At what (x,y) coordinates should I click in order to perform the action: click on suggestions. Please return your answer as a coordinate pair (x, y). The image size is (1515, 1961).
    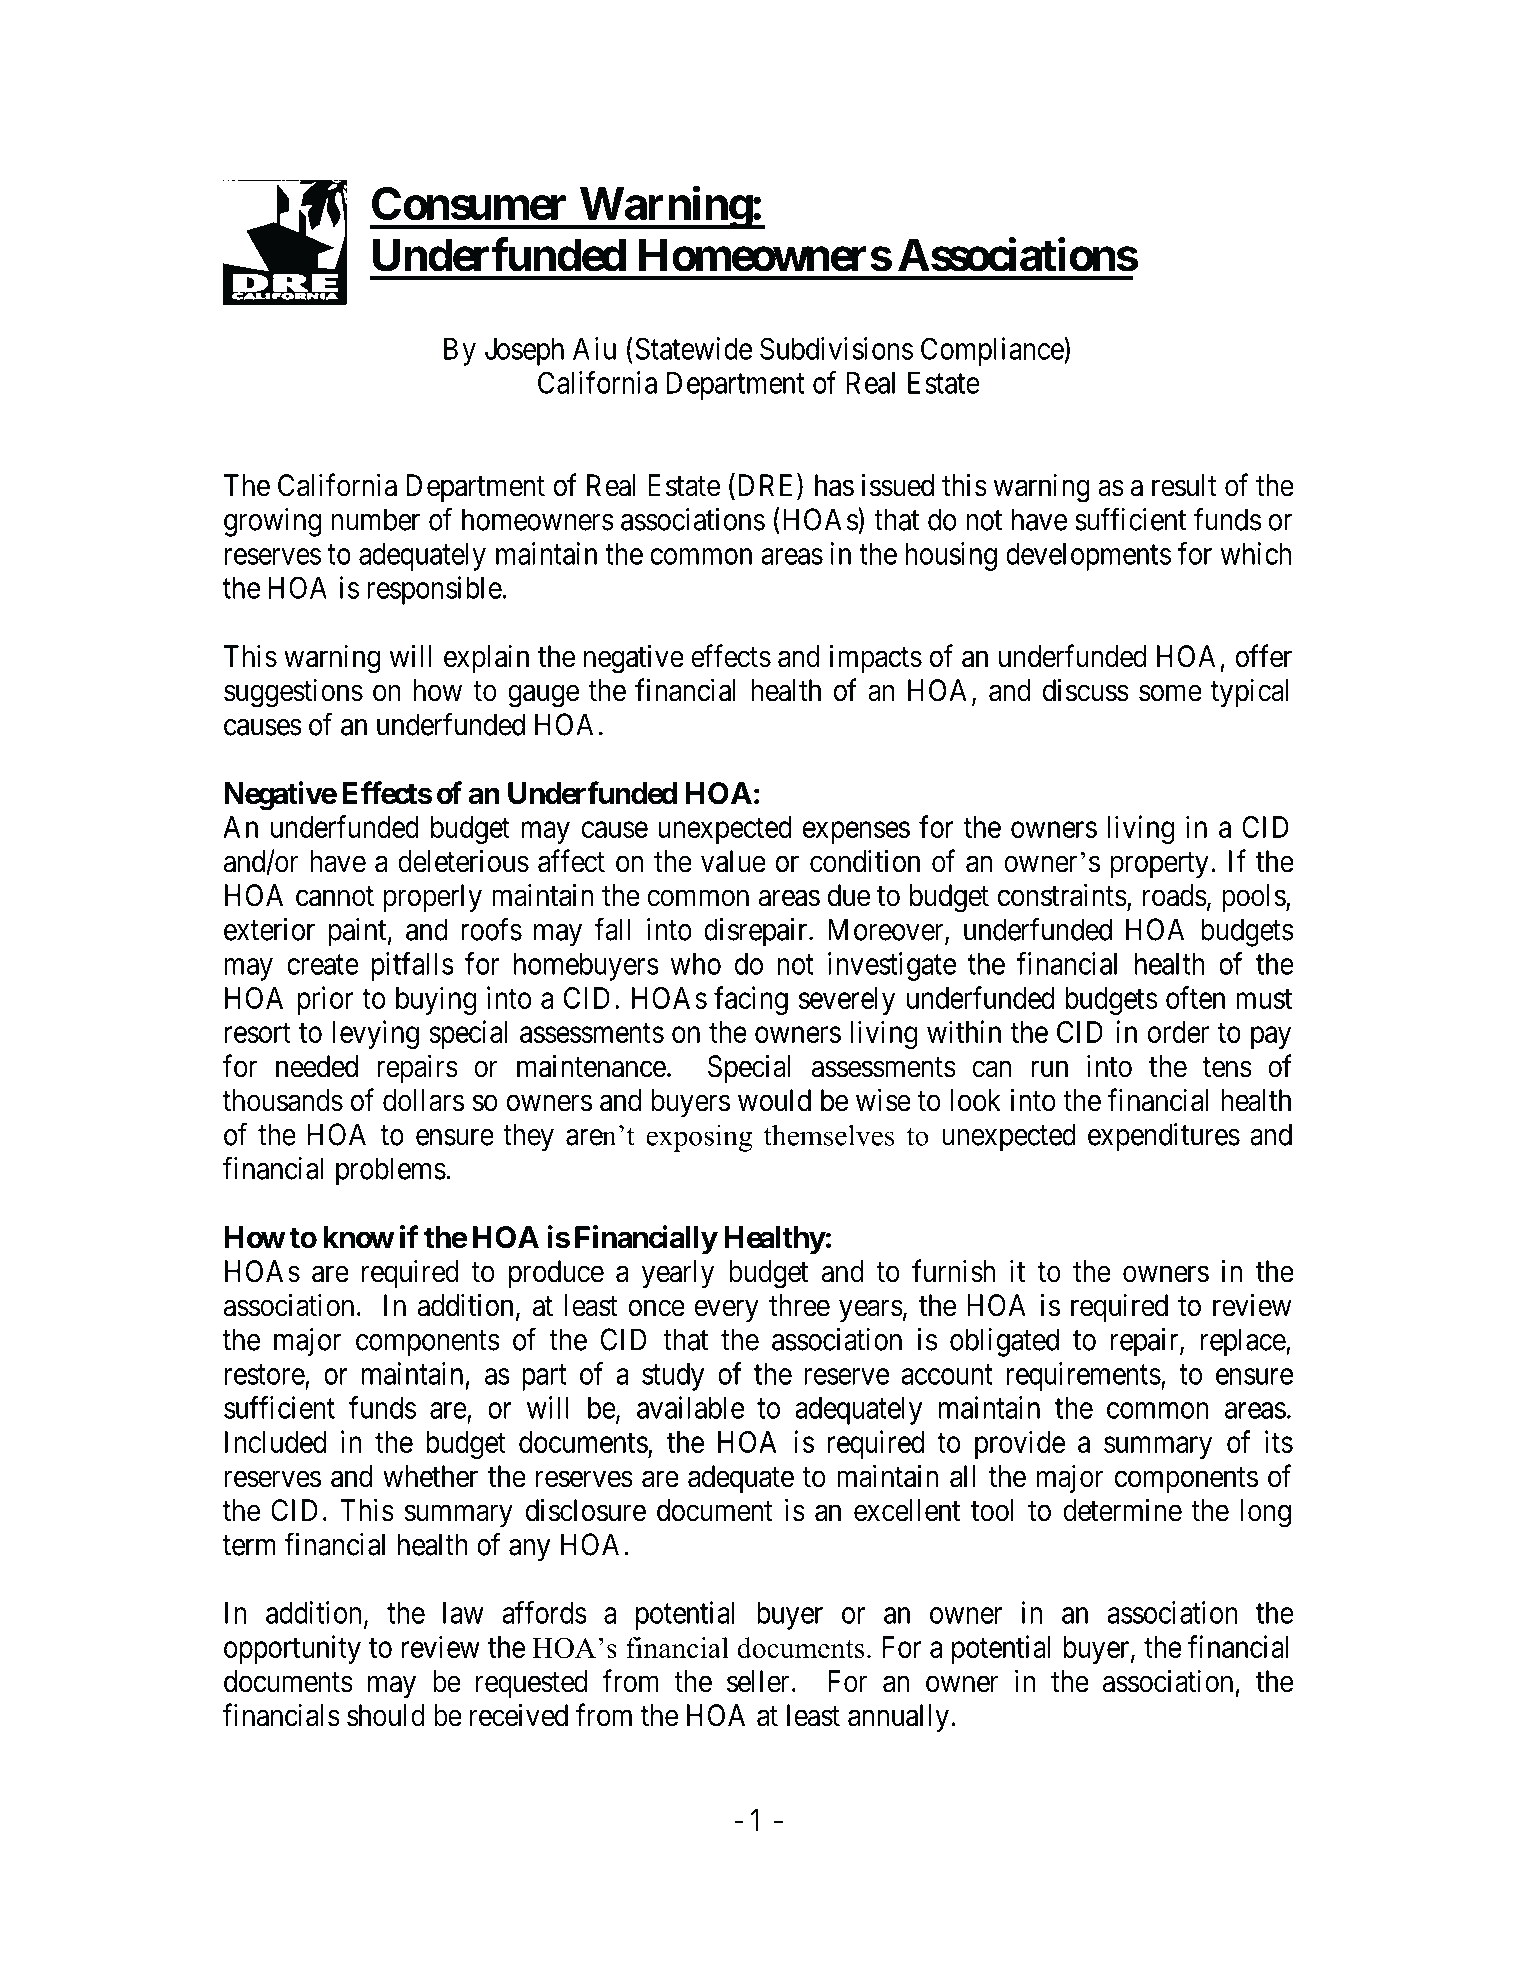
    Looking at the image, I should click on (293, 693).
